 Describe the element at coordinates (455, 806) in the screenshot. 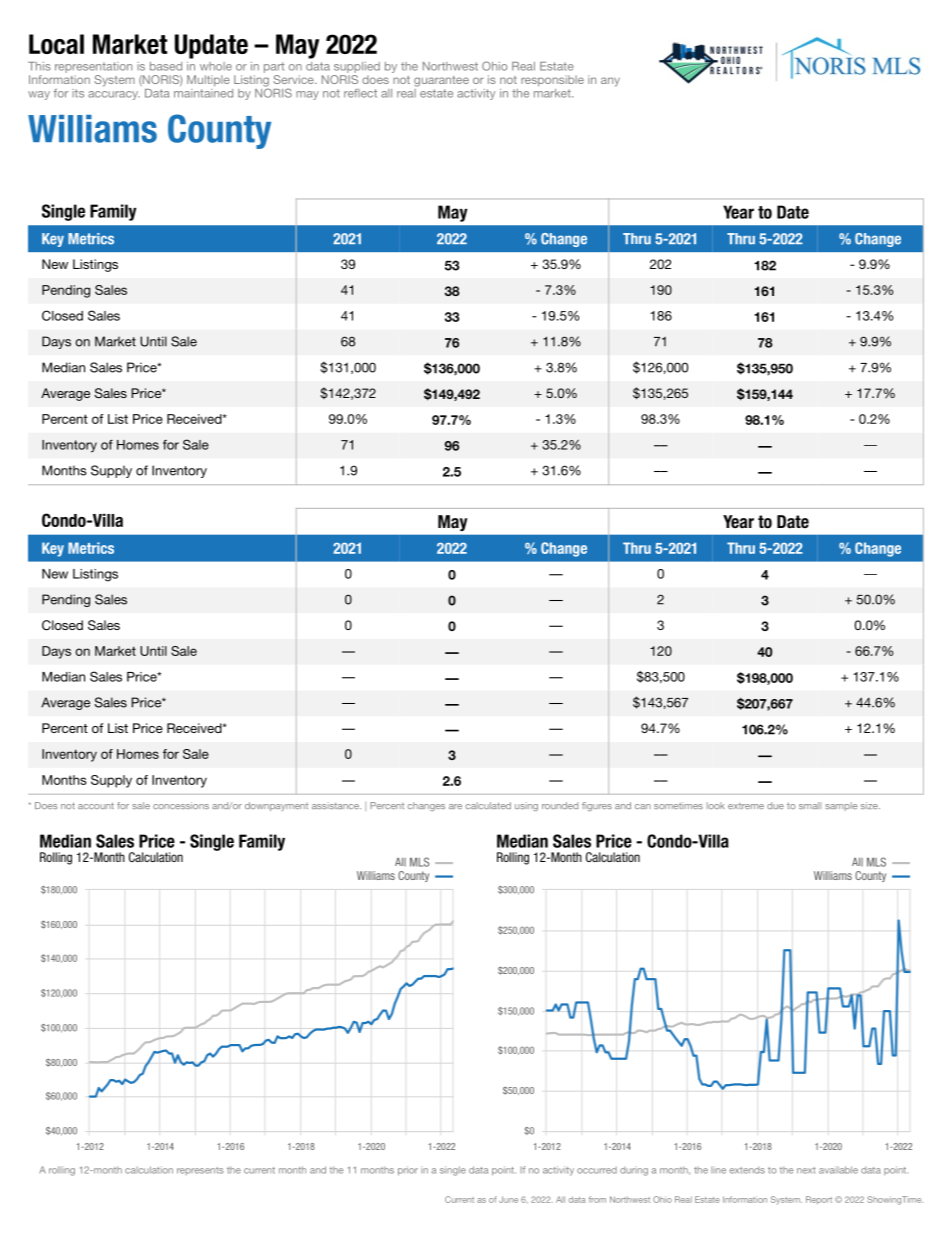

I see `are` at that location.
